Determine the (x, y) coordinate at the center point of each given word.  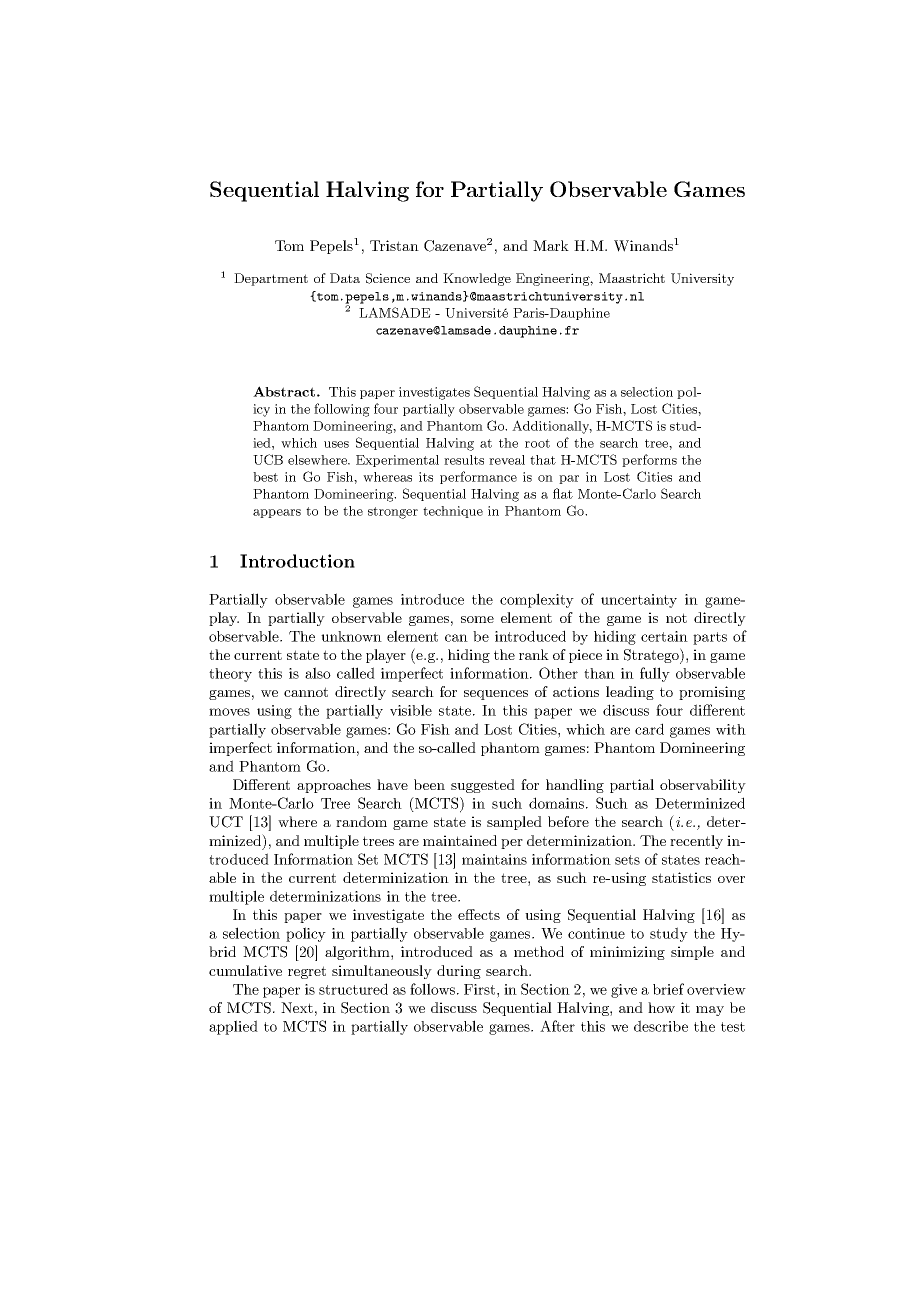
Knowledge (477, 279)
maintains (494, 859)
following (342, 410)
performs (649, 460)
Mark (551, 245)
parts (710, 638)
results (464, 460)
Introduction (297, 561)
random (361, 821)
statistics (681, 877)
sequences (496, 695)
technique (453, 512)
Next (297, 1007)
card (649, 729)
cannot (306, 692)
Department (271, 279)
